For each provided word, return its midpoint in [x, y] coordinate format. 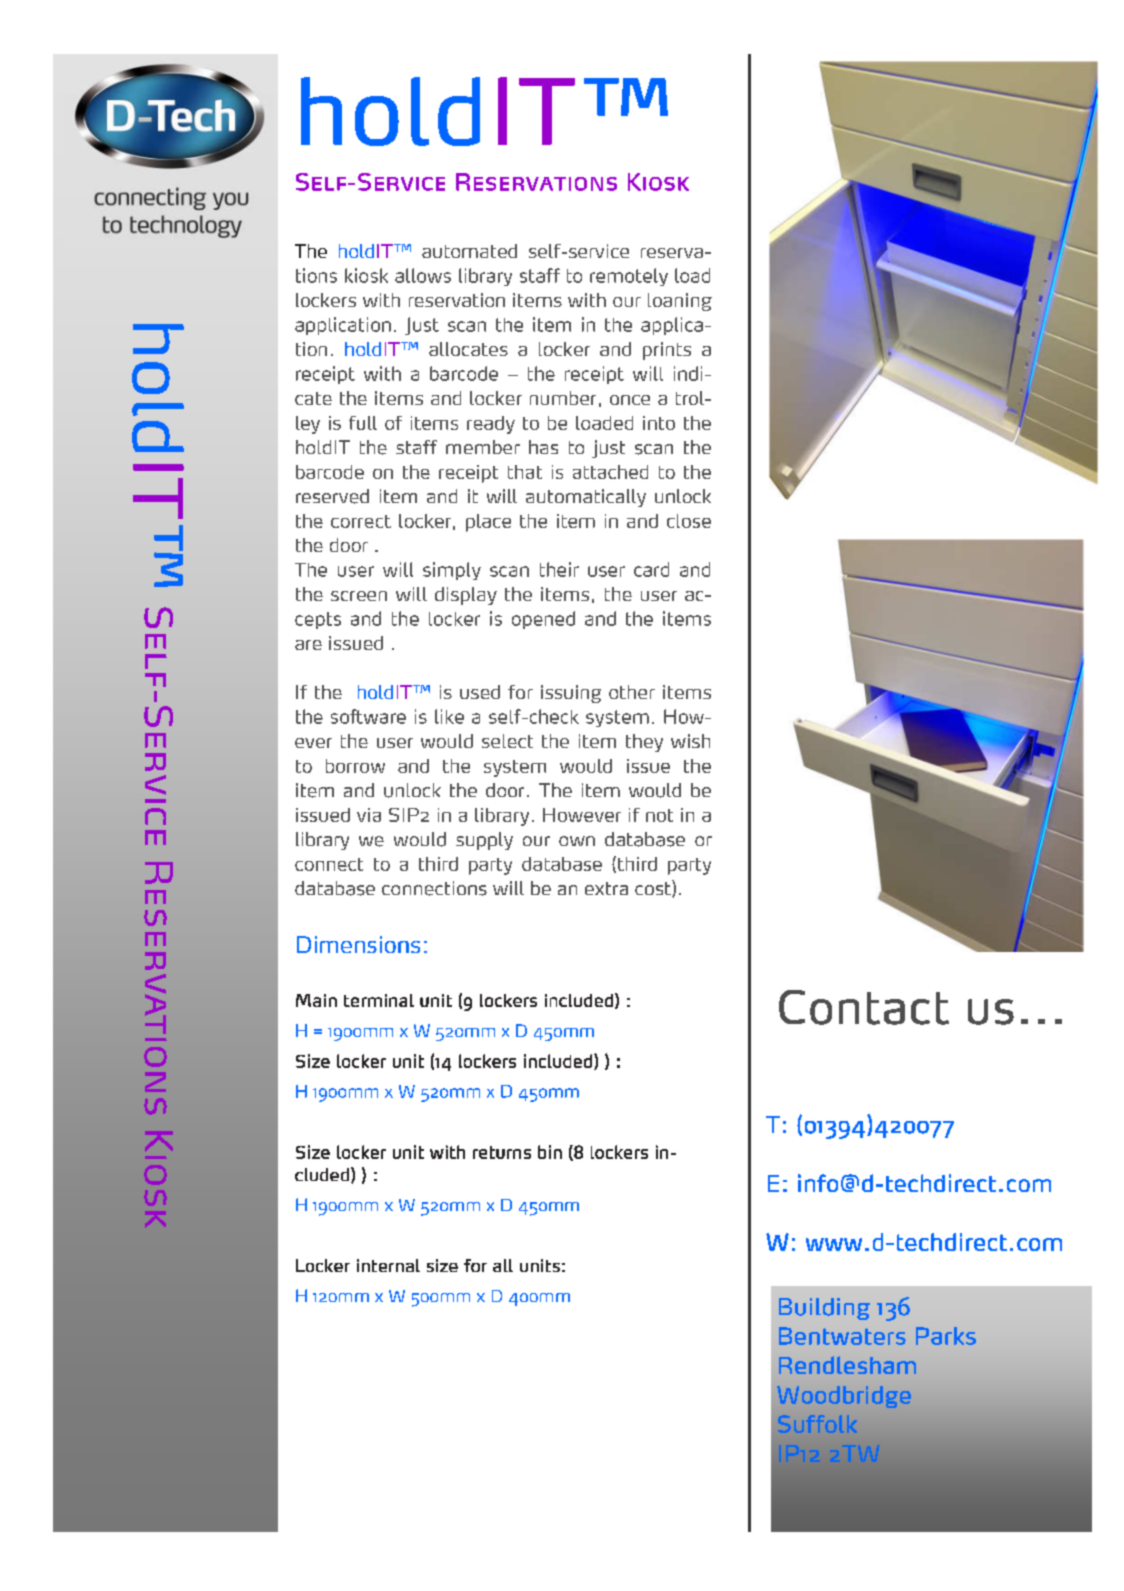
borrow [355, 766]
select [507, 741]
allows [423, 275]
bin [550, 1152]
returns [502, 1152]
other [632, 692]
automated [469, 251]
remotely [629, 277]
